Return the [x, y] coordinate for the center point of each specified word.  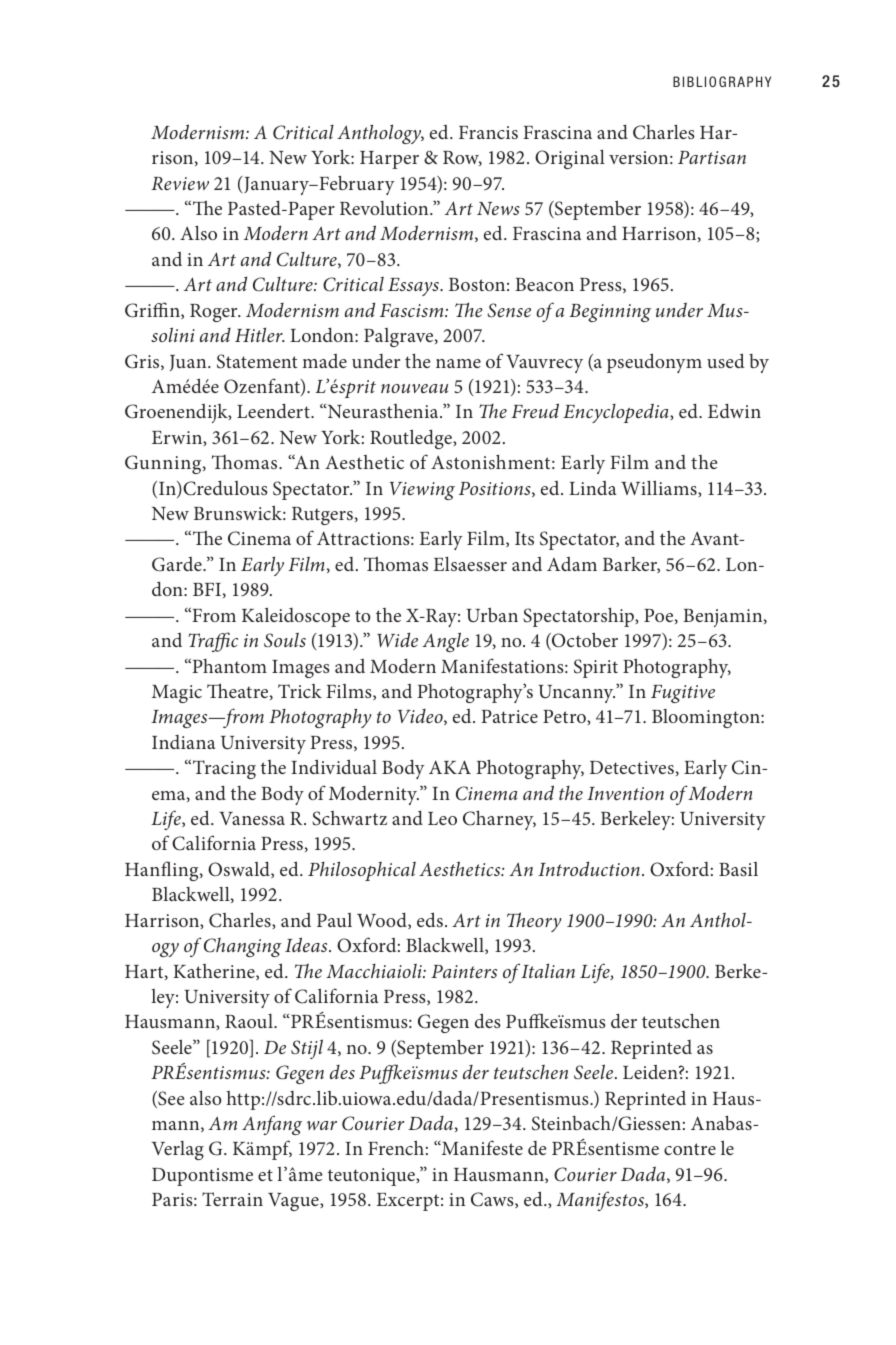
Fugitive [683, 694]
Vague [294, 1202]
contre [690, 1149]
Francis [488, 132]
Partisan [712, 157]
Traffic [213, 642]
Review [180, 183]
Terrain [232, 1199]
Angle [445, 642]
